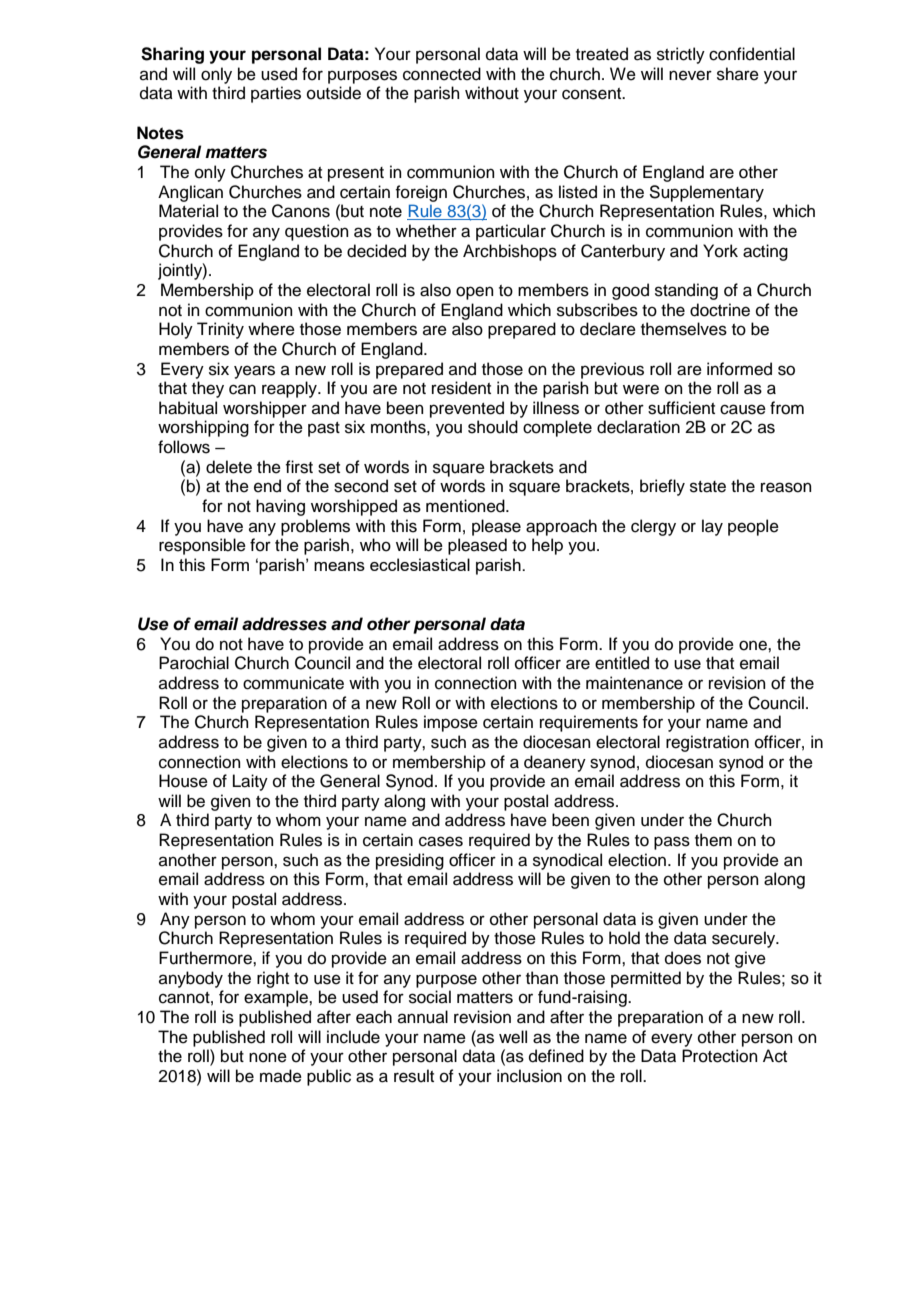 The width and height of the page is (924, 1308). I want to click on pass, so click(672, 843).
